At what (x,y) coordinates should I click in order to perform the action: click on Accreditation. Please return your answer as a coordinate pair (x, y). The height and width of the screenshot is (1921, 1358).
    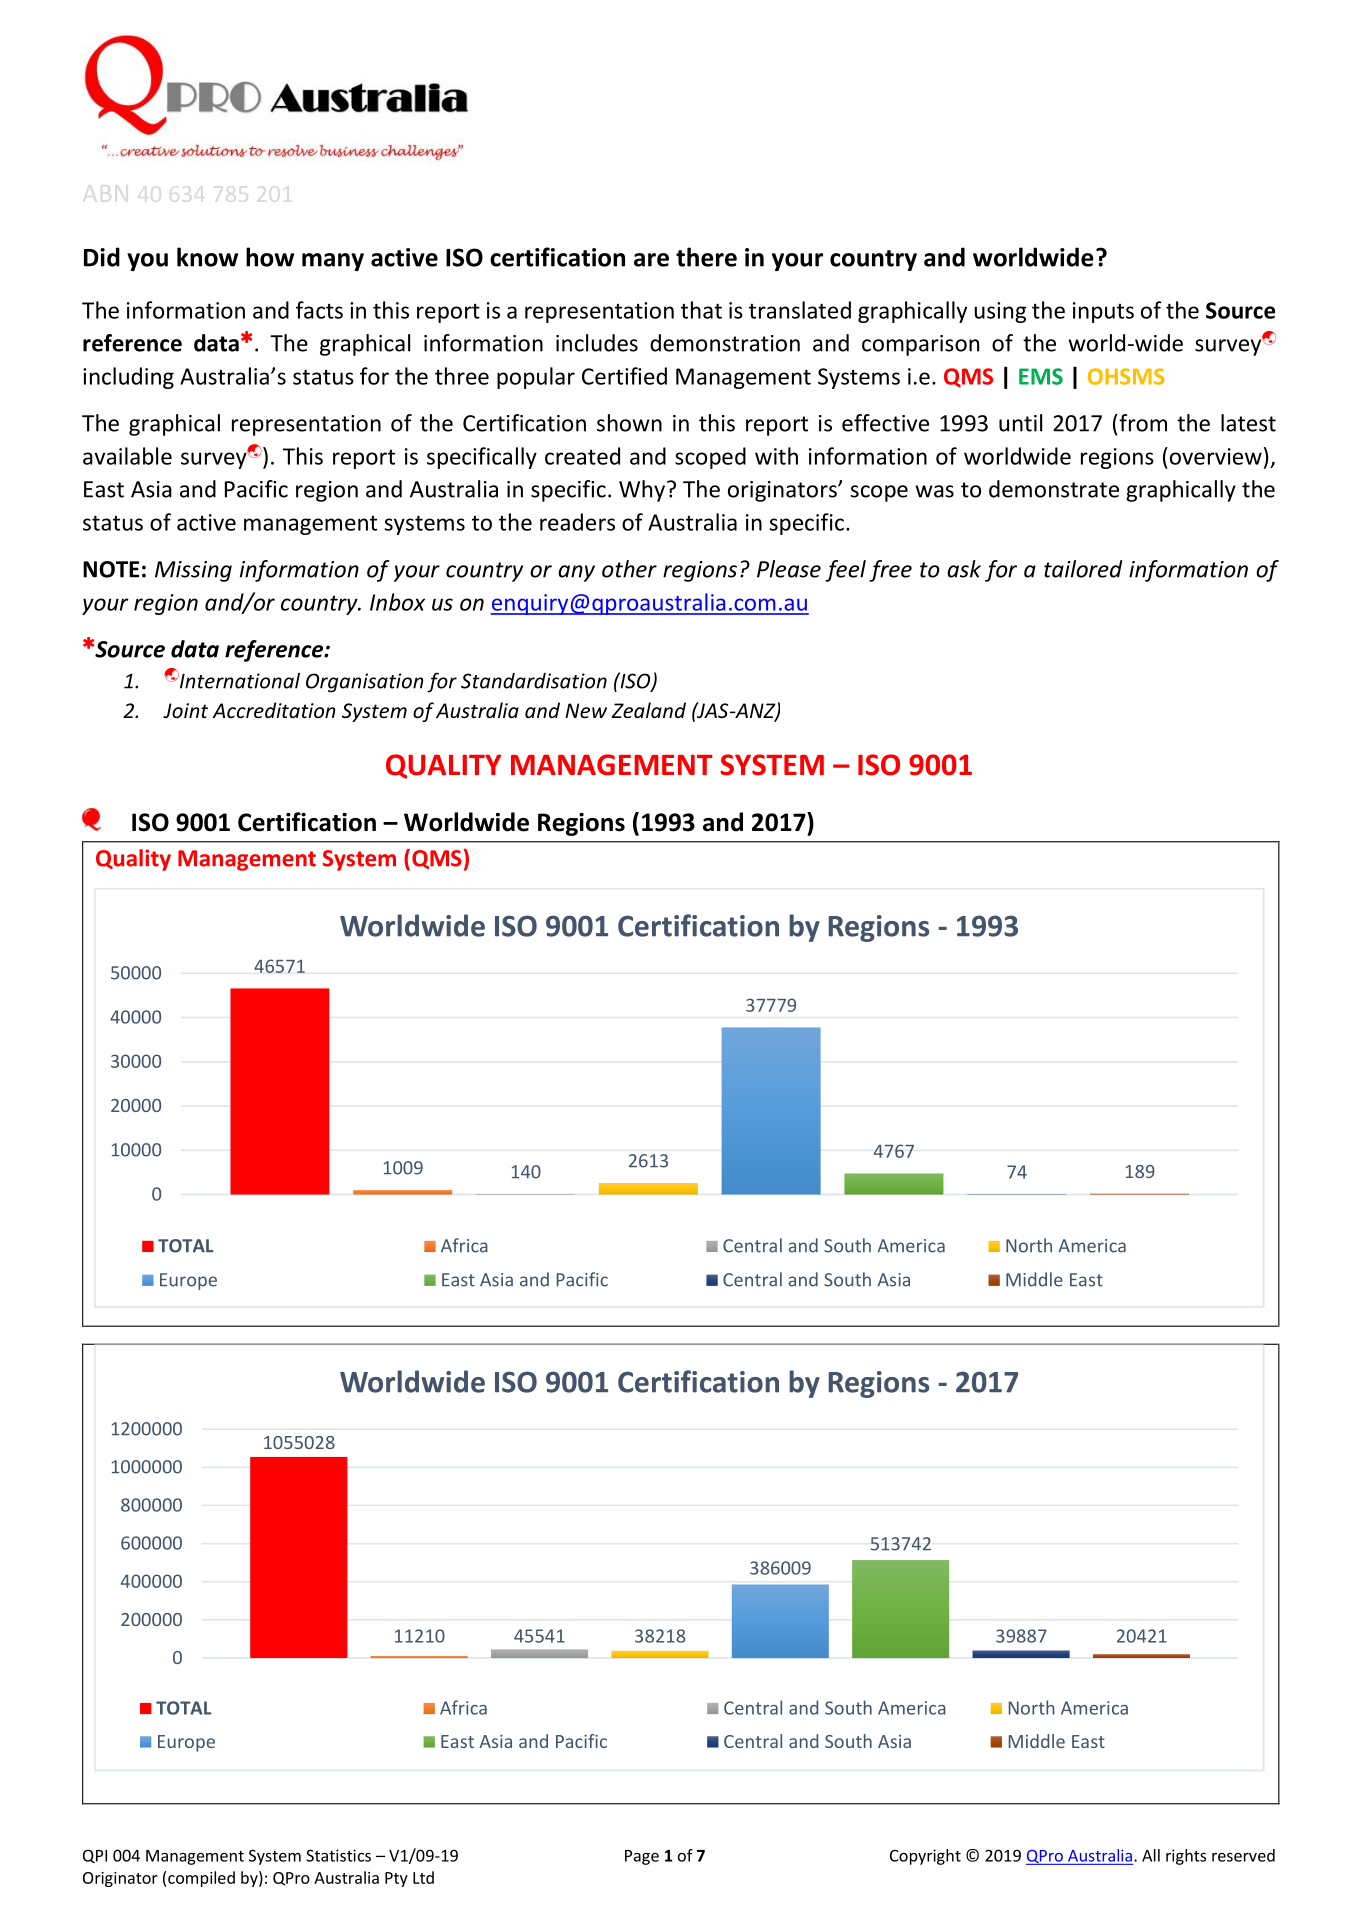
    Looking at the image, I should click on (273, 710).
